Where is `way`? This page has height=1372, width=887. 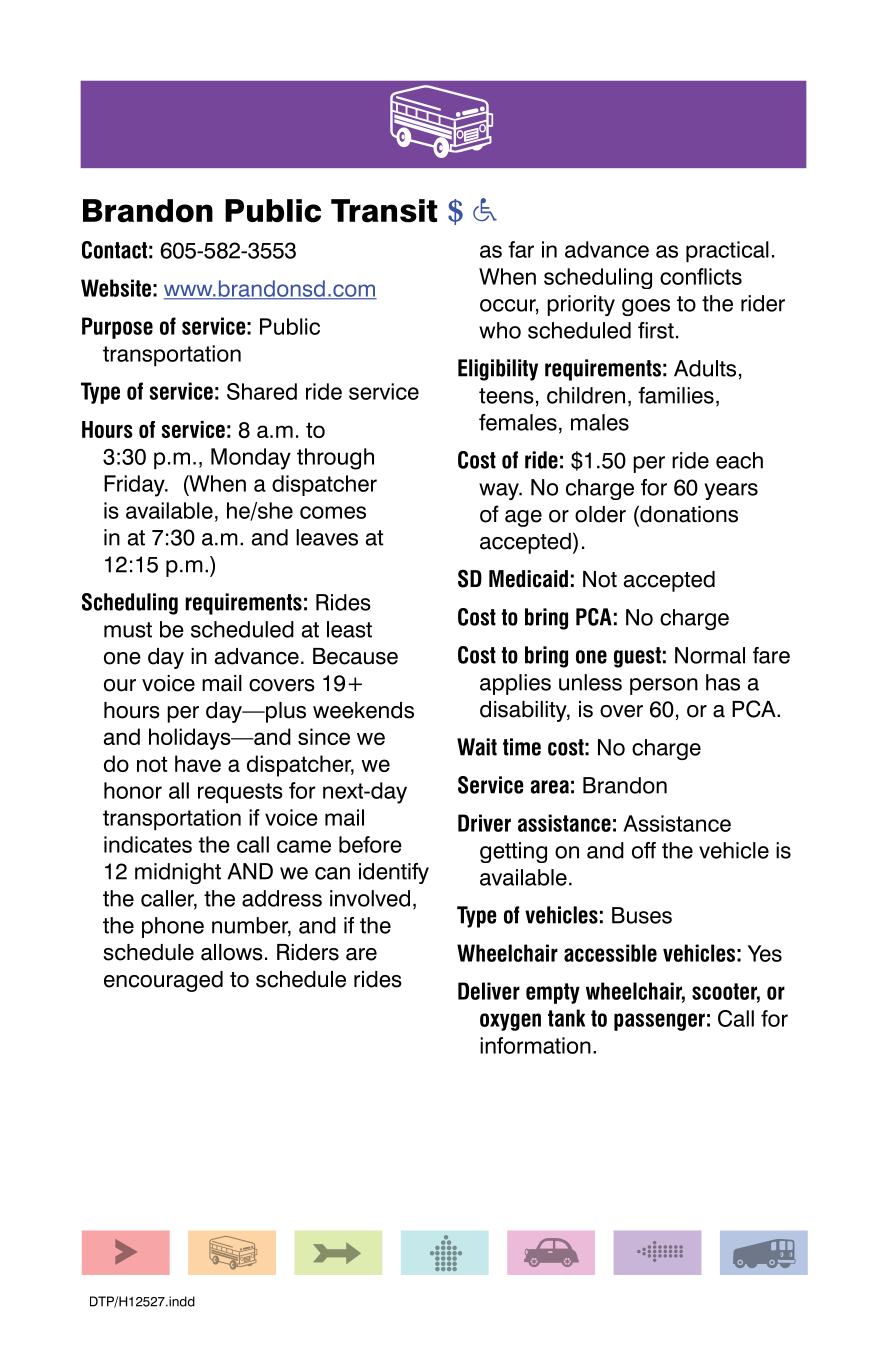 way is located at coordinates (500, 491).
